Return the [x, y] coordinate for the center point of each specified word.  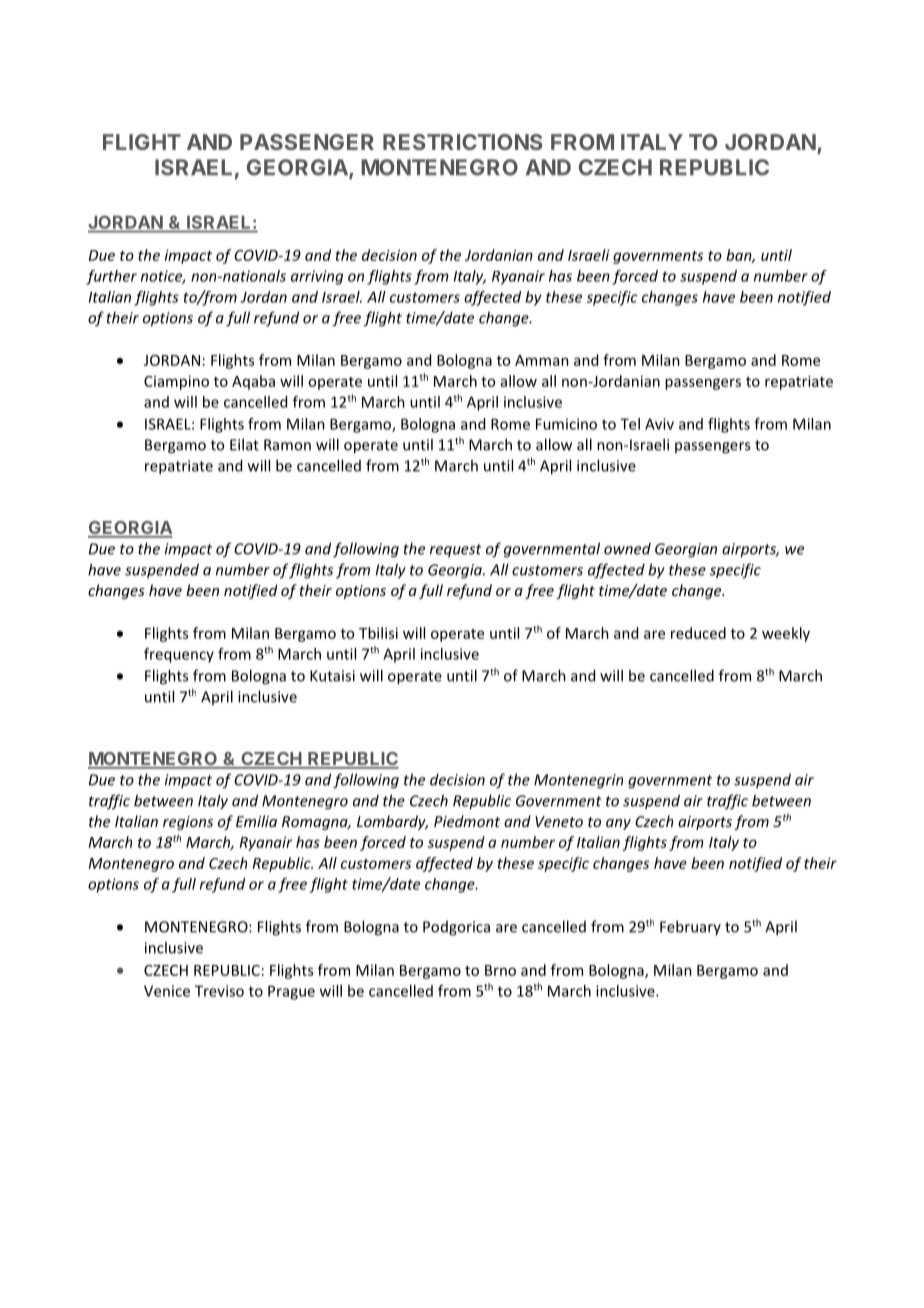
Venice [167, 991]
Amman [542, 360]
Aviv [659, 424]
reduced [698, 633]
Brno [500, 970]
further [111, 277]
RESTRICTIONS [463, 142]
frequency [179, 655]
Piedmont [467, 821]
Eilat [244, 444]
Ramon [287, 445]
